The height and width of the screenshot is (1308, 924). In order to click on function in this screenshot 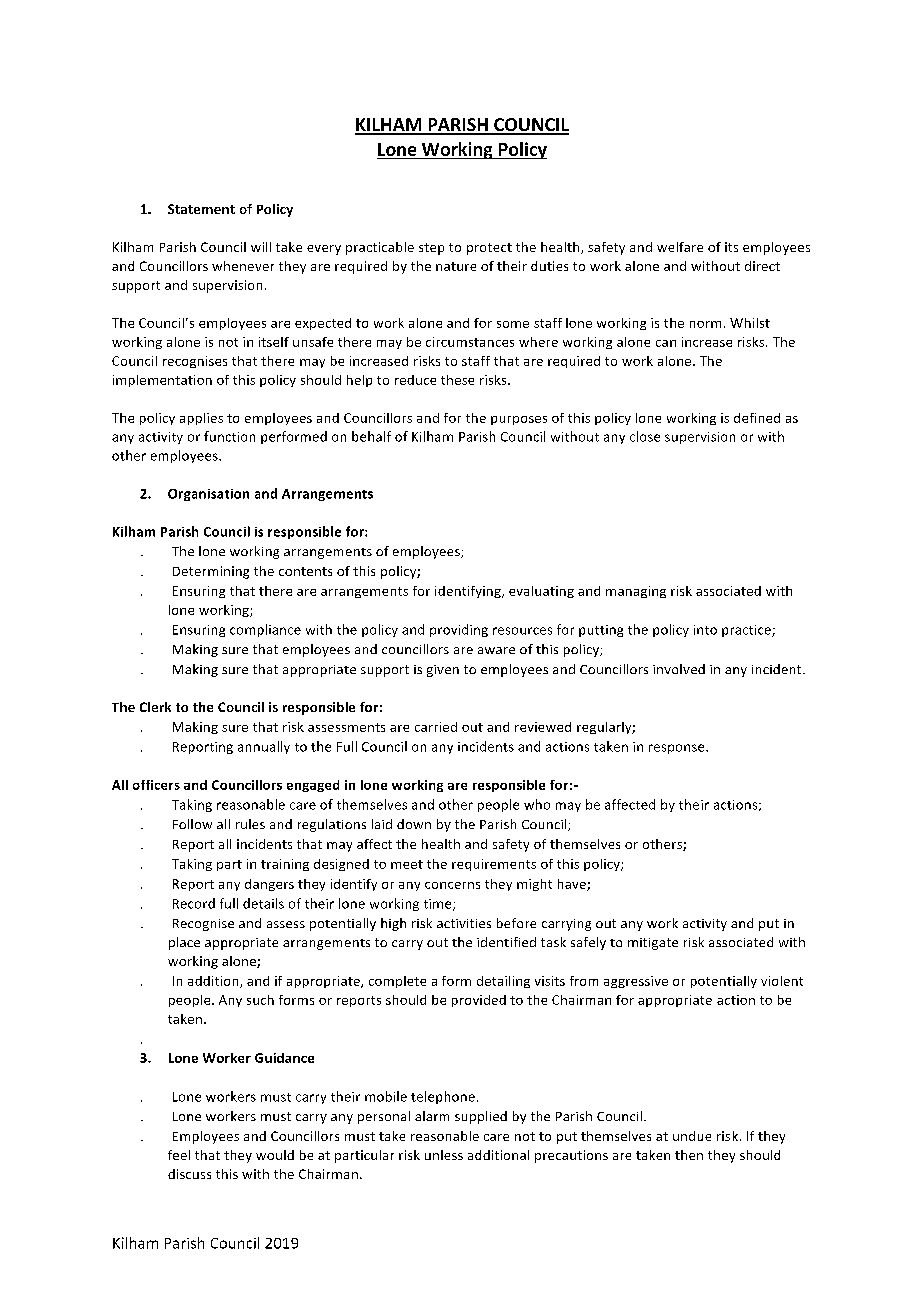, I will do `click(229, 436)`.
